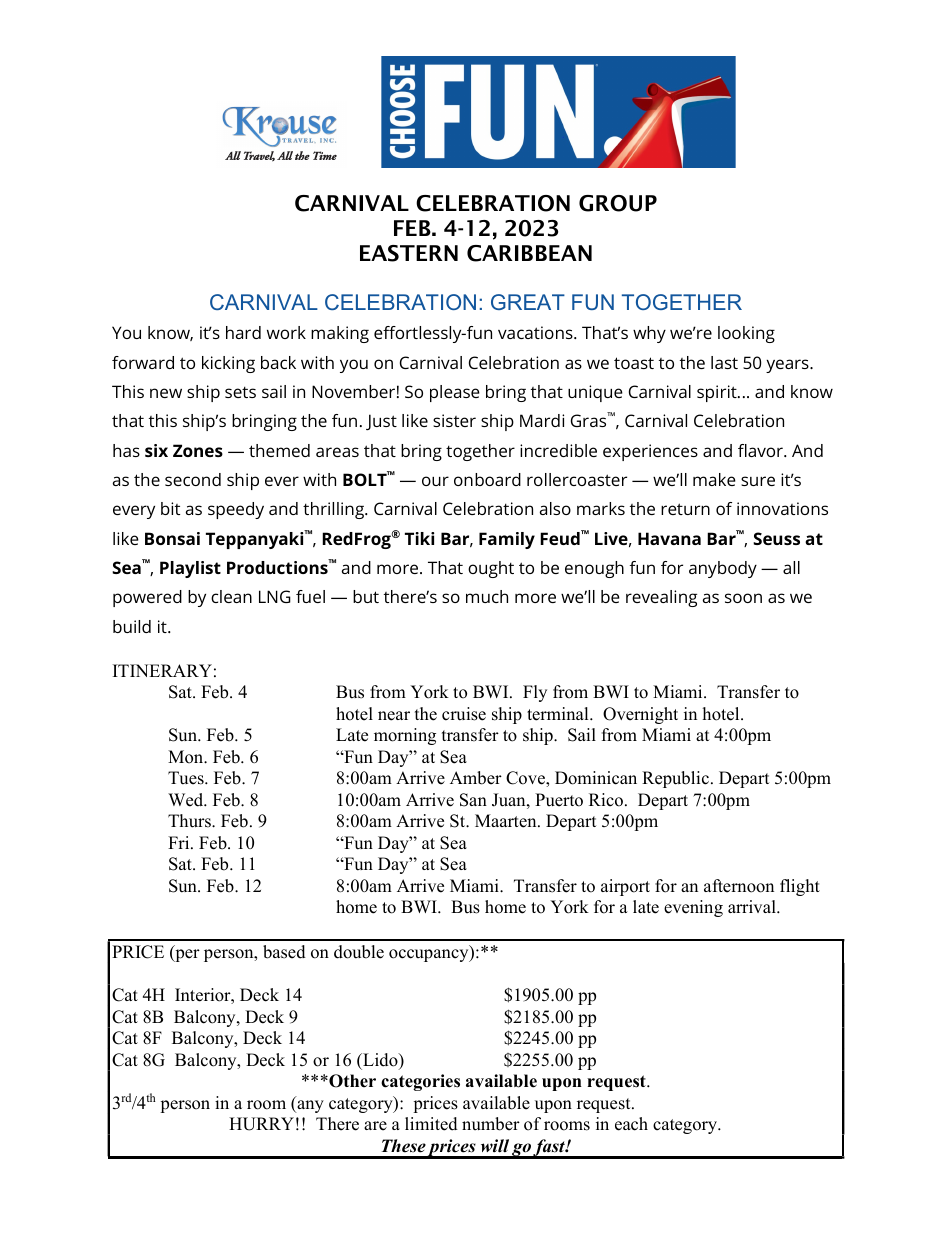 This page has height=1233, width=952. Describe the element at coordinates (631, 1124) in the page. I see `each` at that location.
